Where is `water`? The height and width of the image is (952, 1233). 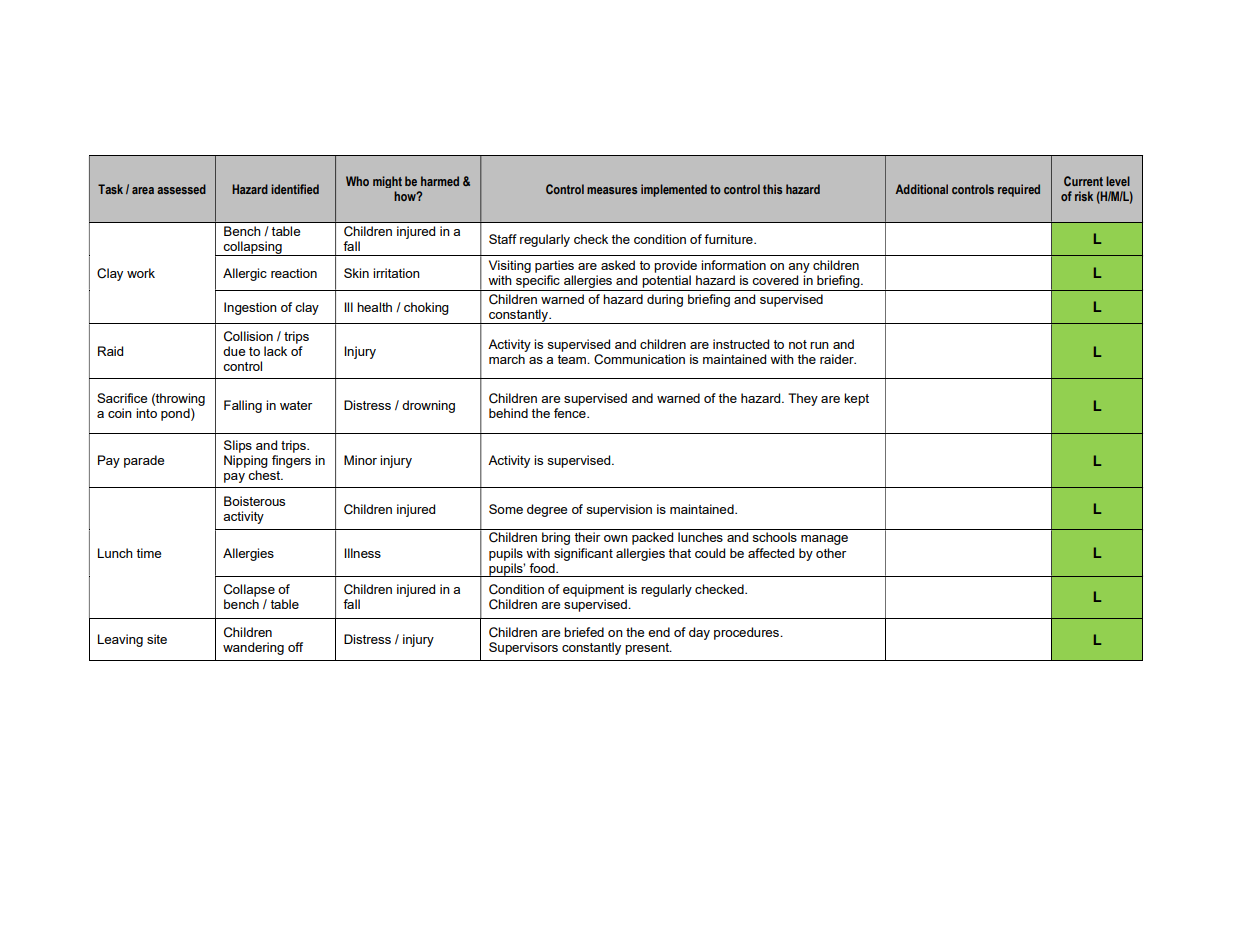 water is located at coordinates (296, 405).
